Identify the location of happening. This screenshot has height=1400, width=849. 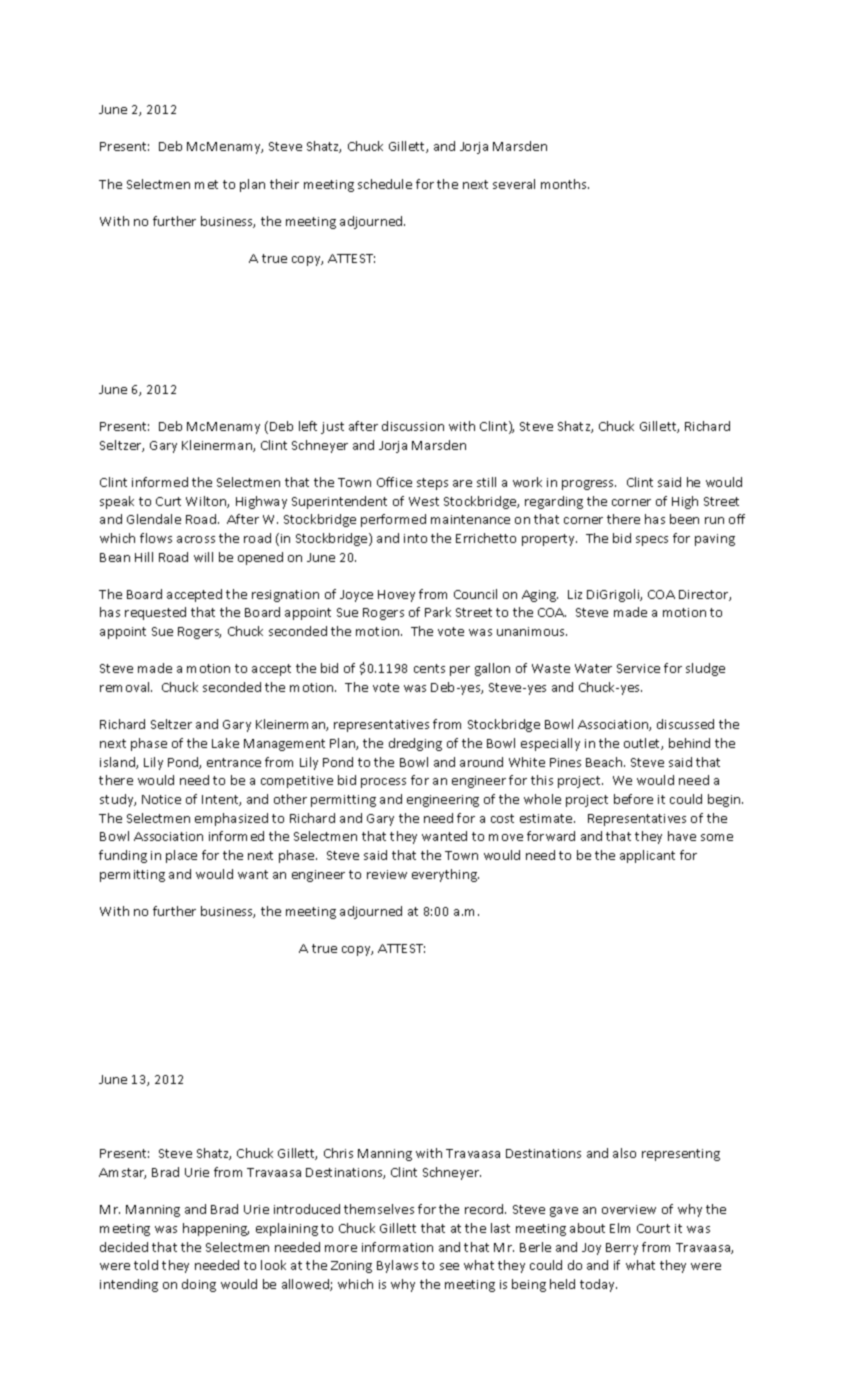
(216, 1229).
